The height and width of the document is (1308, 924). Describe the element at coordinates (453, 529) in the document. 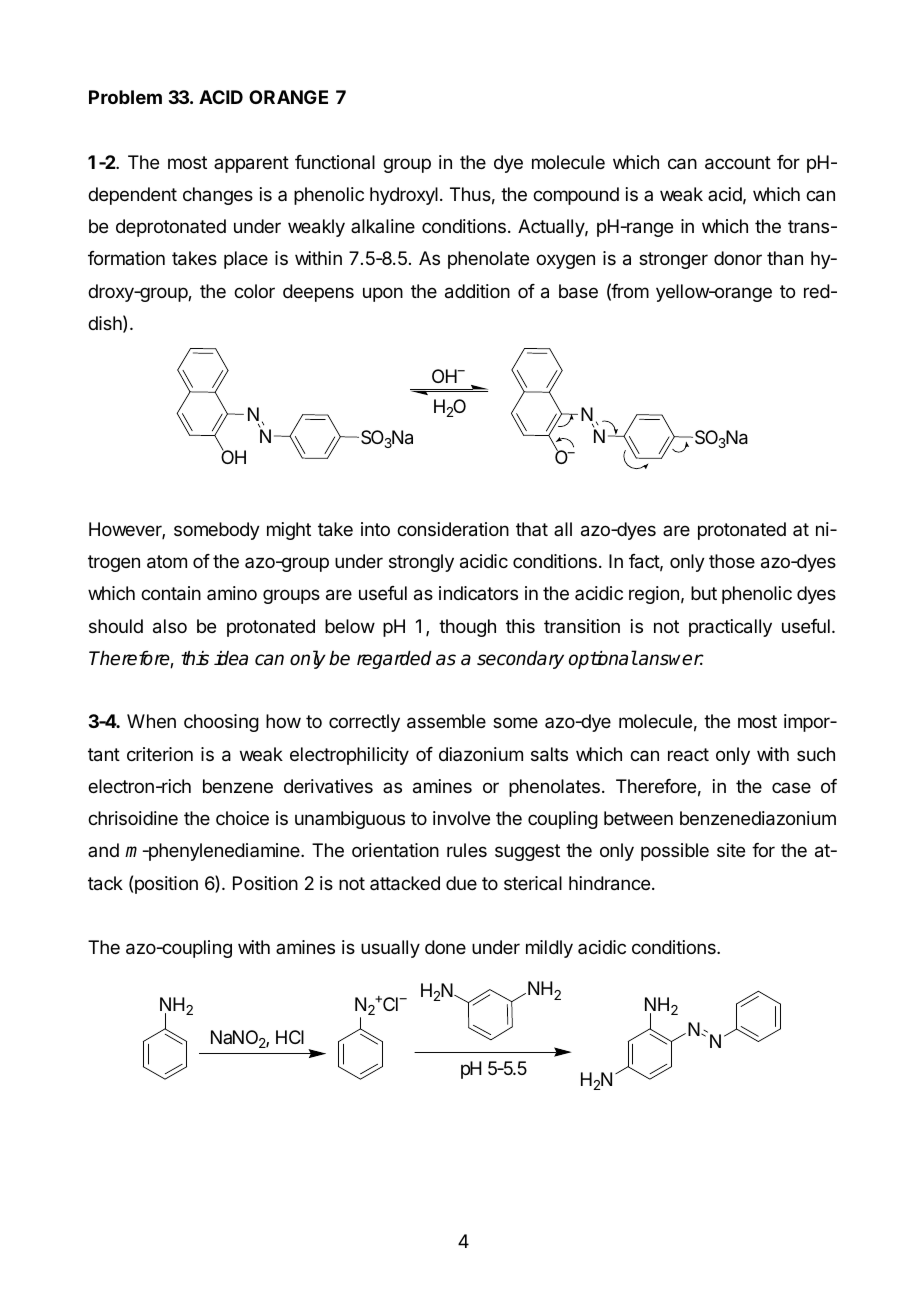

I see `consideration` at that location.
